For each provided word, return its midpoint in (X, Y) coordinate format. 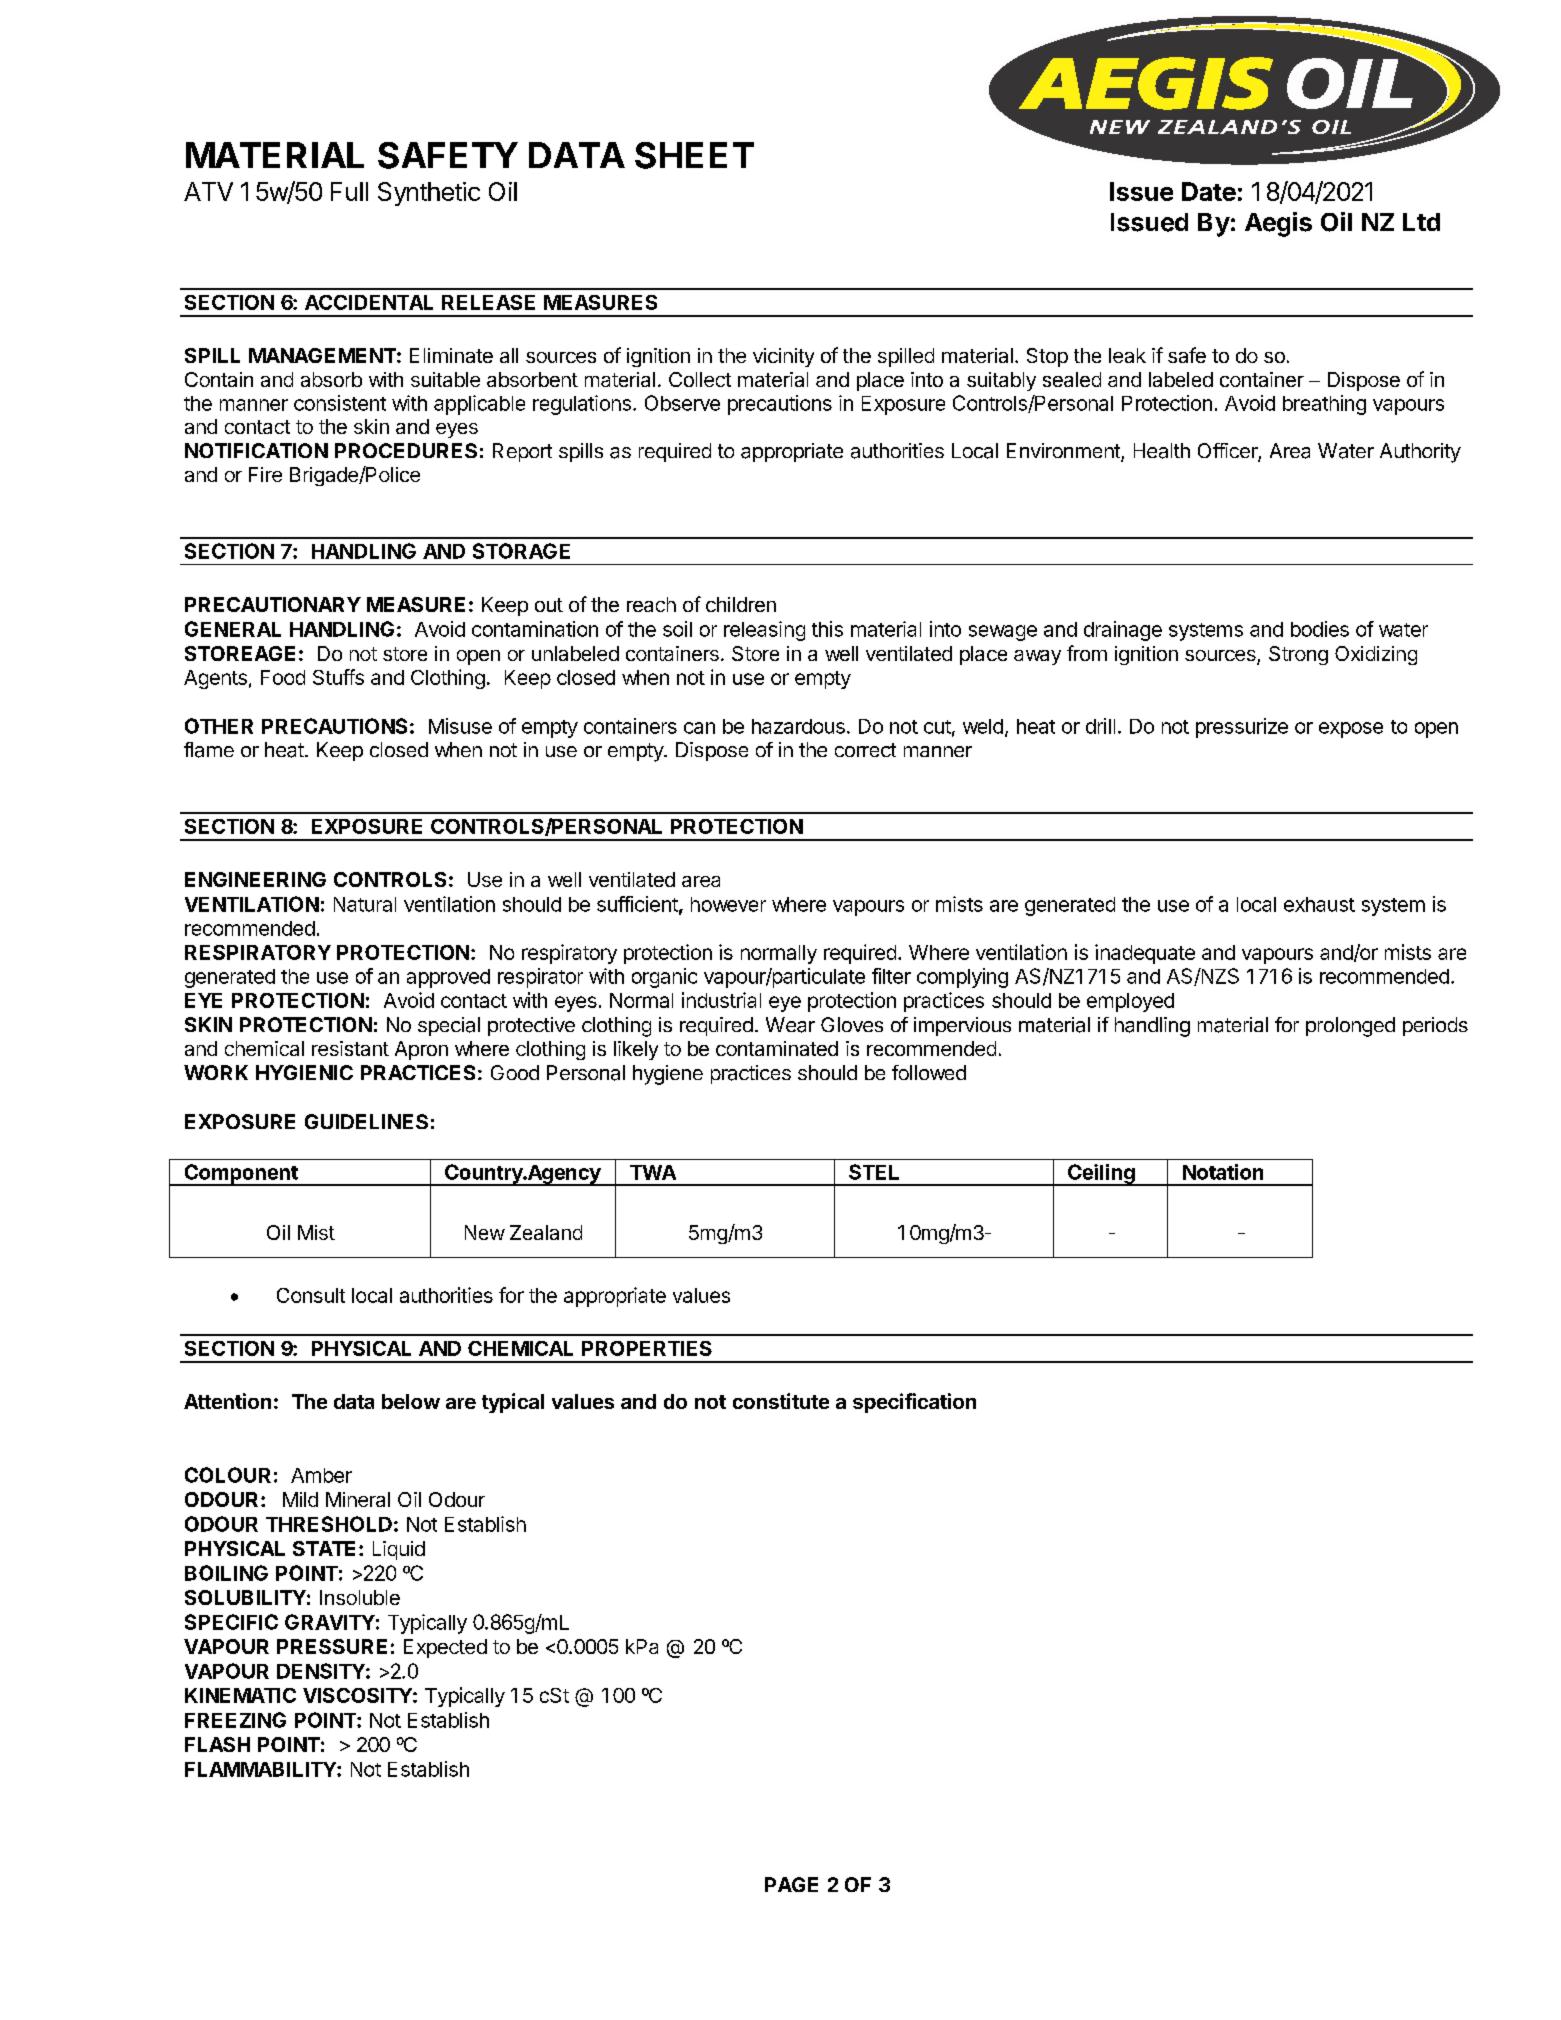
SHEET (694, 155)
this (827, 629)
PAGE (791, 1884)
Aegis (1278, 224)
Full (349, 191)
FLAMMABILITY (261, 1769)
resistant (350, 1048)
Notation (1223, 1172)
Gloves (852, 1024)
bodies (1320, 629)
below (411, 1401)
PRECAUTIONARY (273, 604)
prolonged (1350, 1027)
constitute (781, 1401)
